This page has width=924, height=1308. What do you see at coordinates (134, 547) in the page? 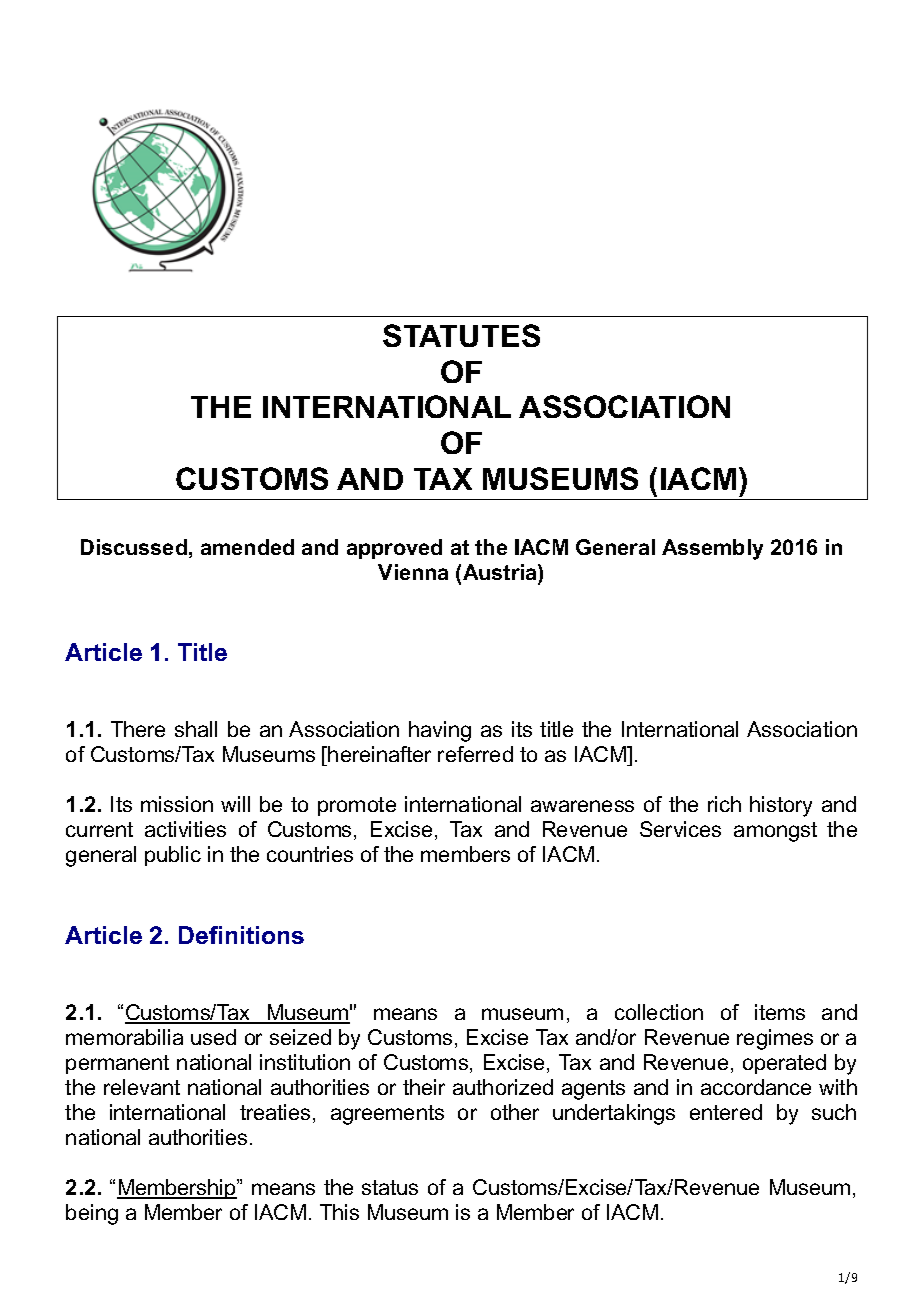
I see `Discussed` at bounding box center [134, 547].
